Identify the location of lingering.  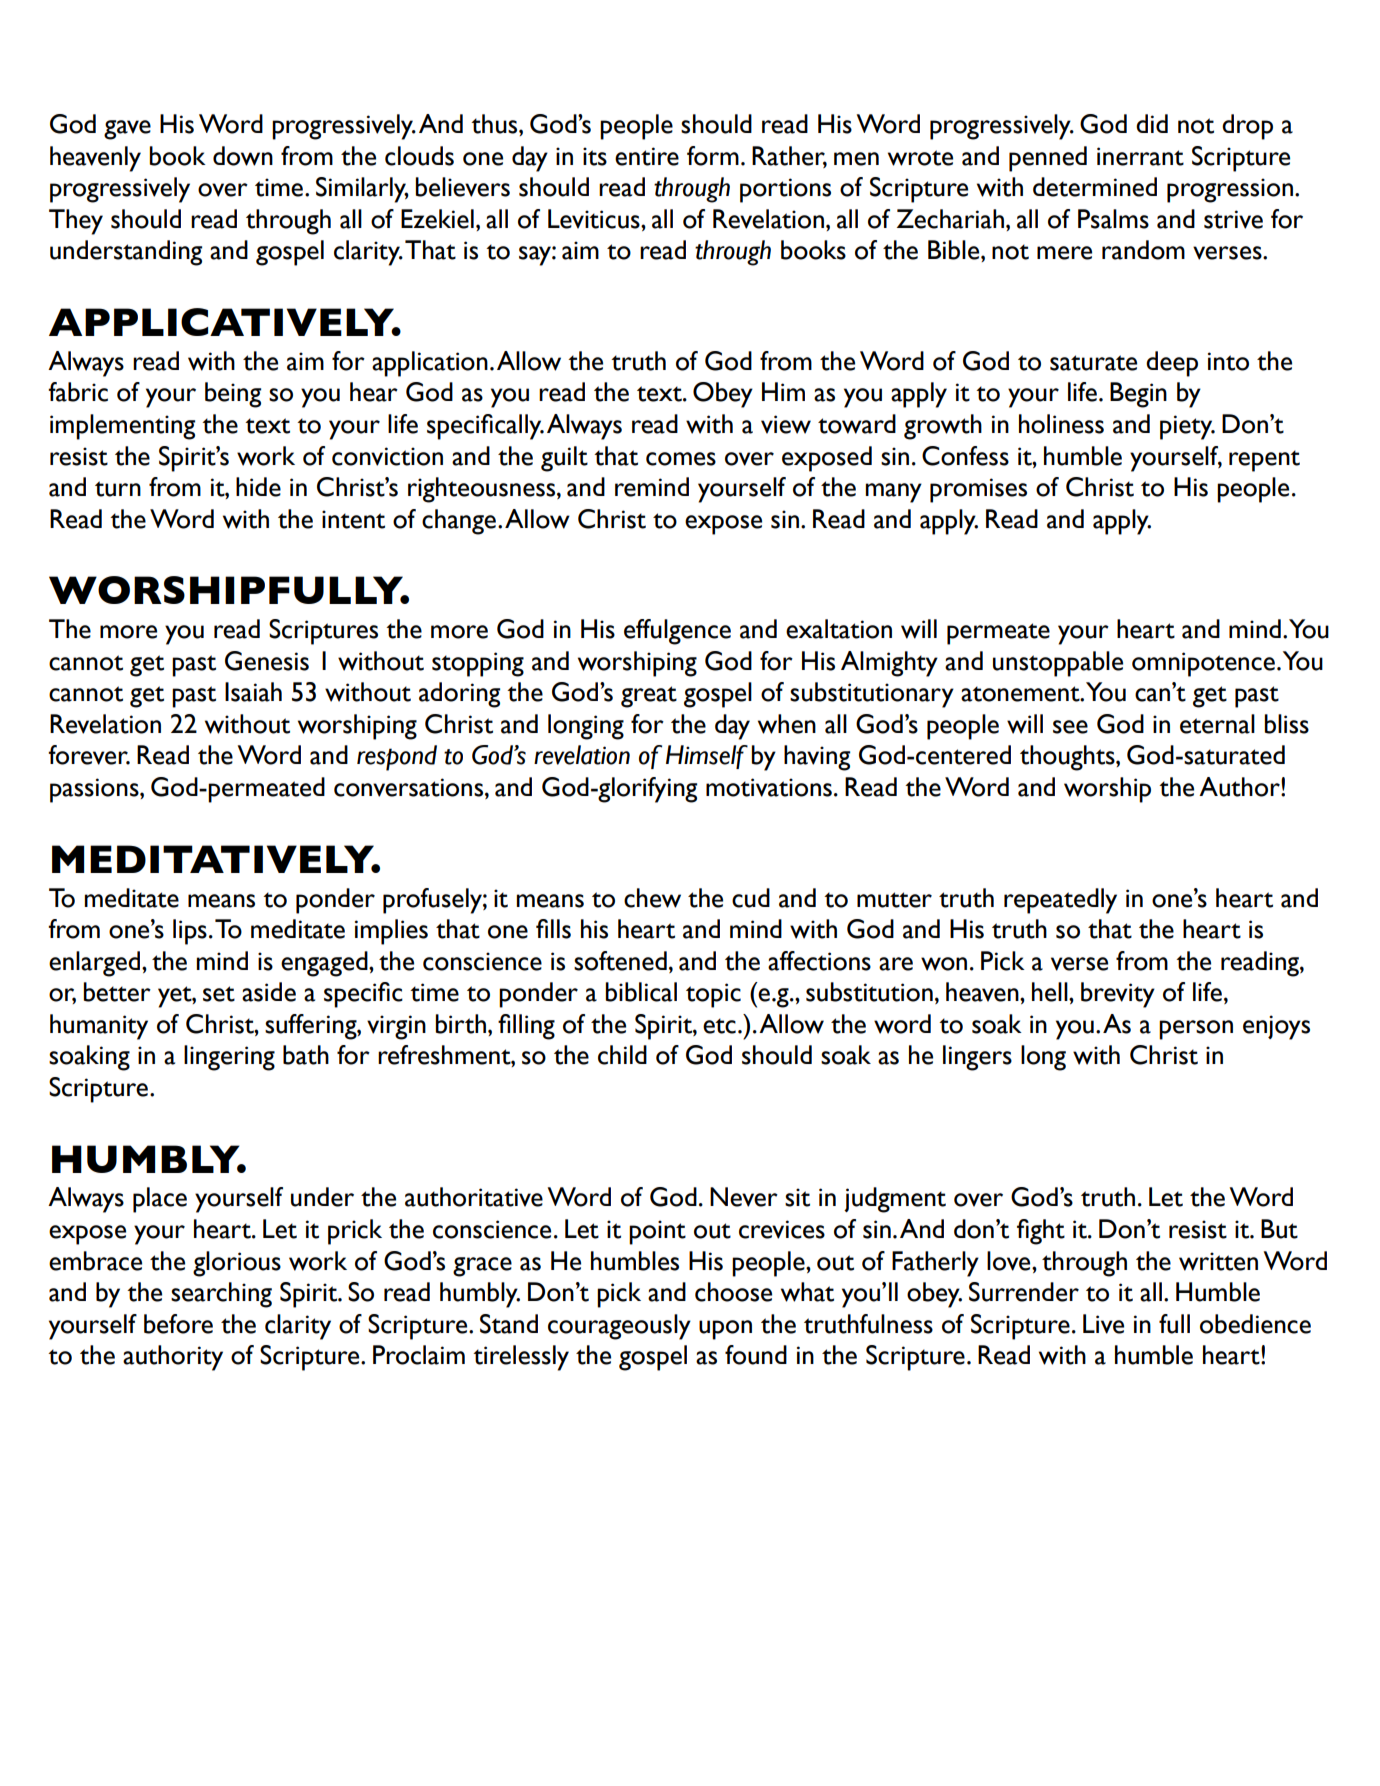
(229, 1058).
